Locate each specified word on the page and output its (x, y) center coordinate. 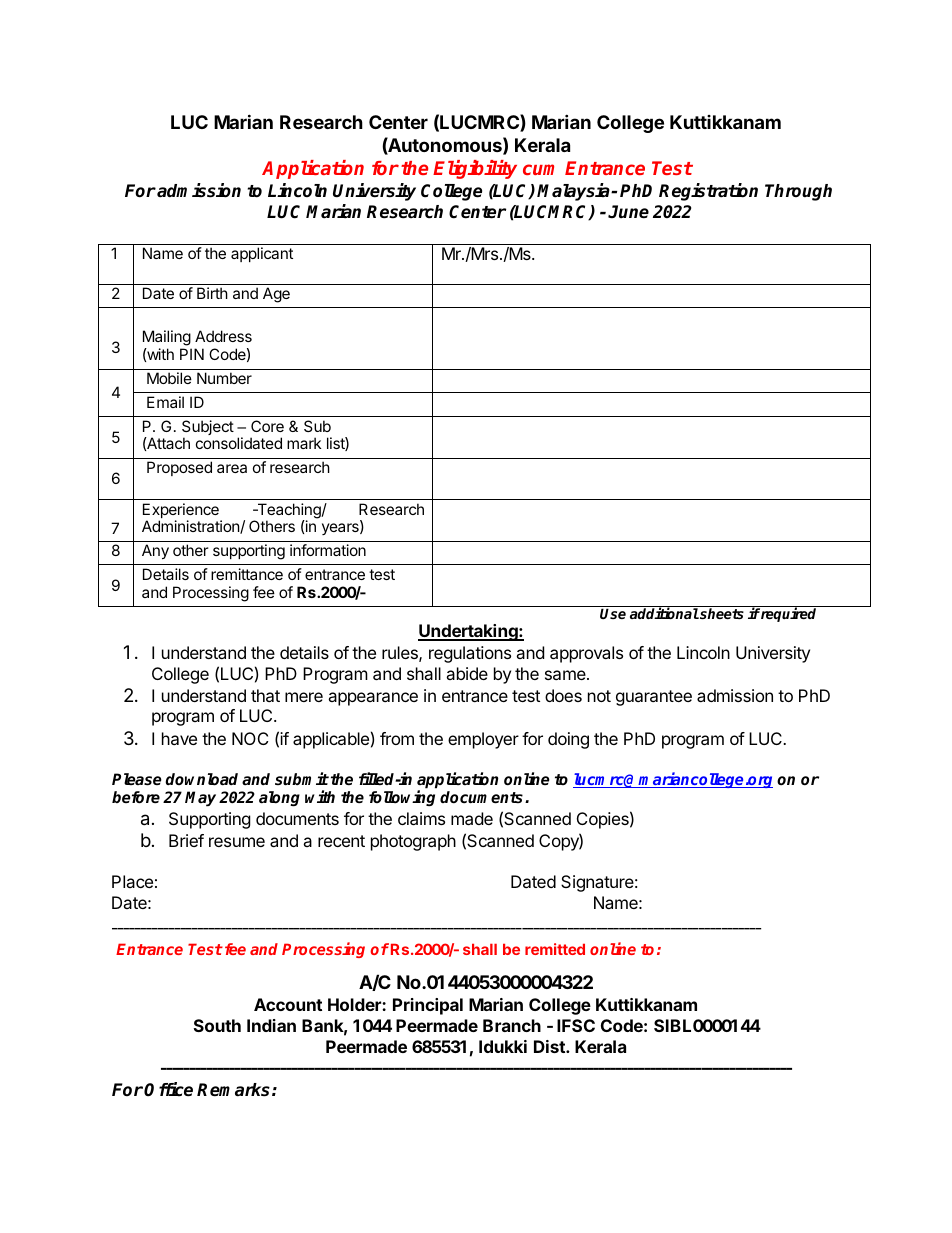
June (628, 212)
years (341, 529)
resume (237, 842)
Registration (708, 192)
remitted (555, 949)
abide (467, 673)
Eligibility (475, 169)
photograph (413, 842)
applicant (262, 254)
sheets (721, 613)
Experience (182, 512)
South (217, 1025)
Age (276, 295)
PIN (192, 354)
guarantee (654, 698)
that (265, 695)
